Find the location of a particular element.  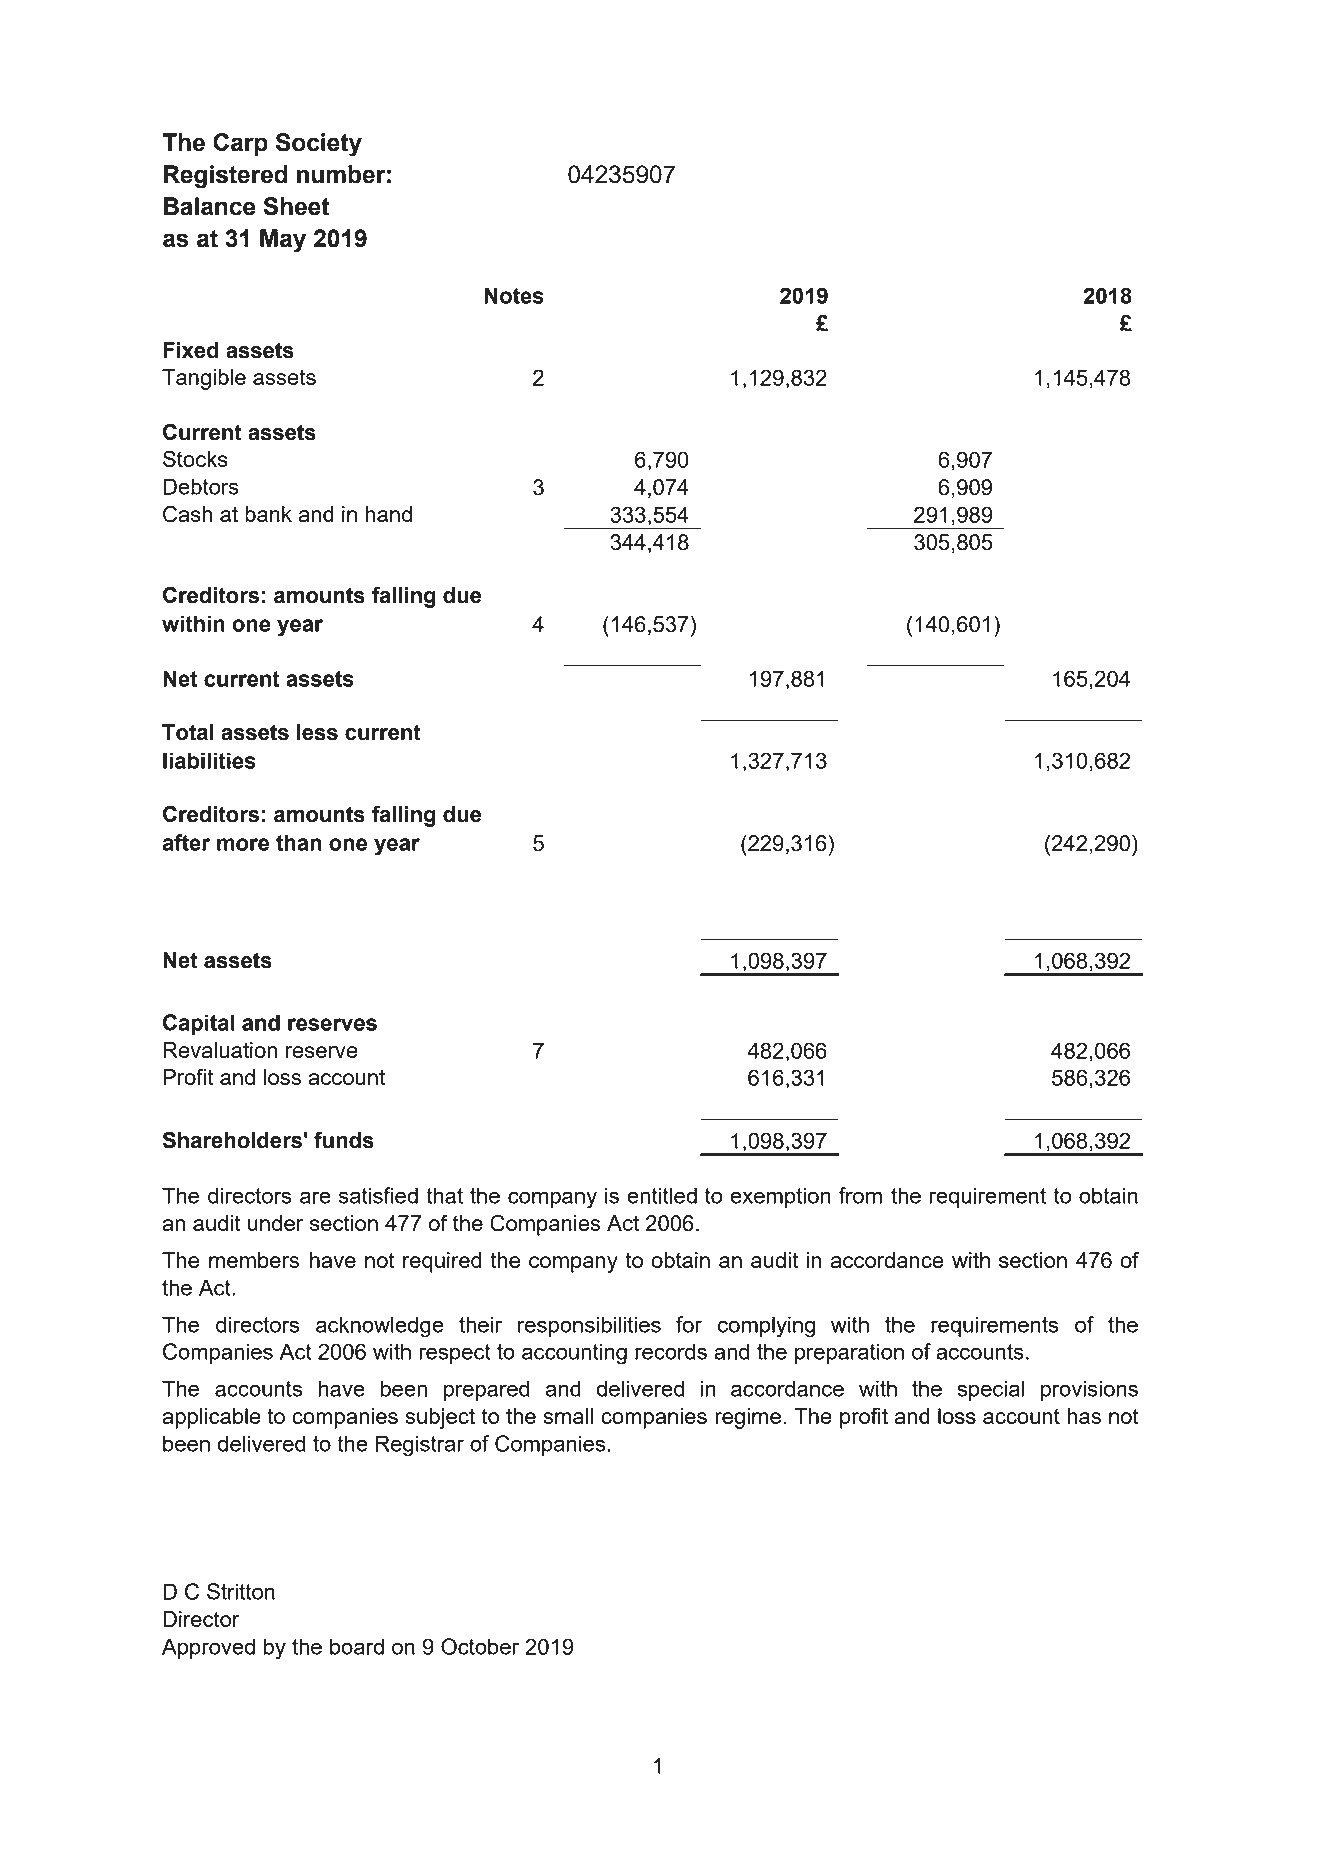

hand is located at coordinates (388, 514).
